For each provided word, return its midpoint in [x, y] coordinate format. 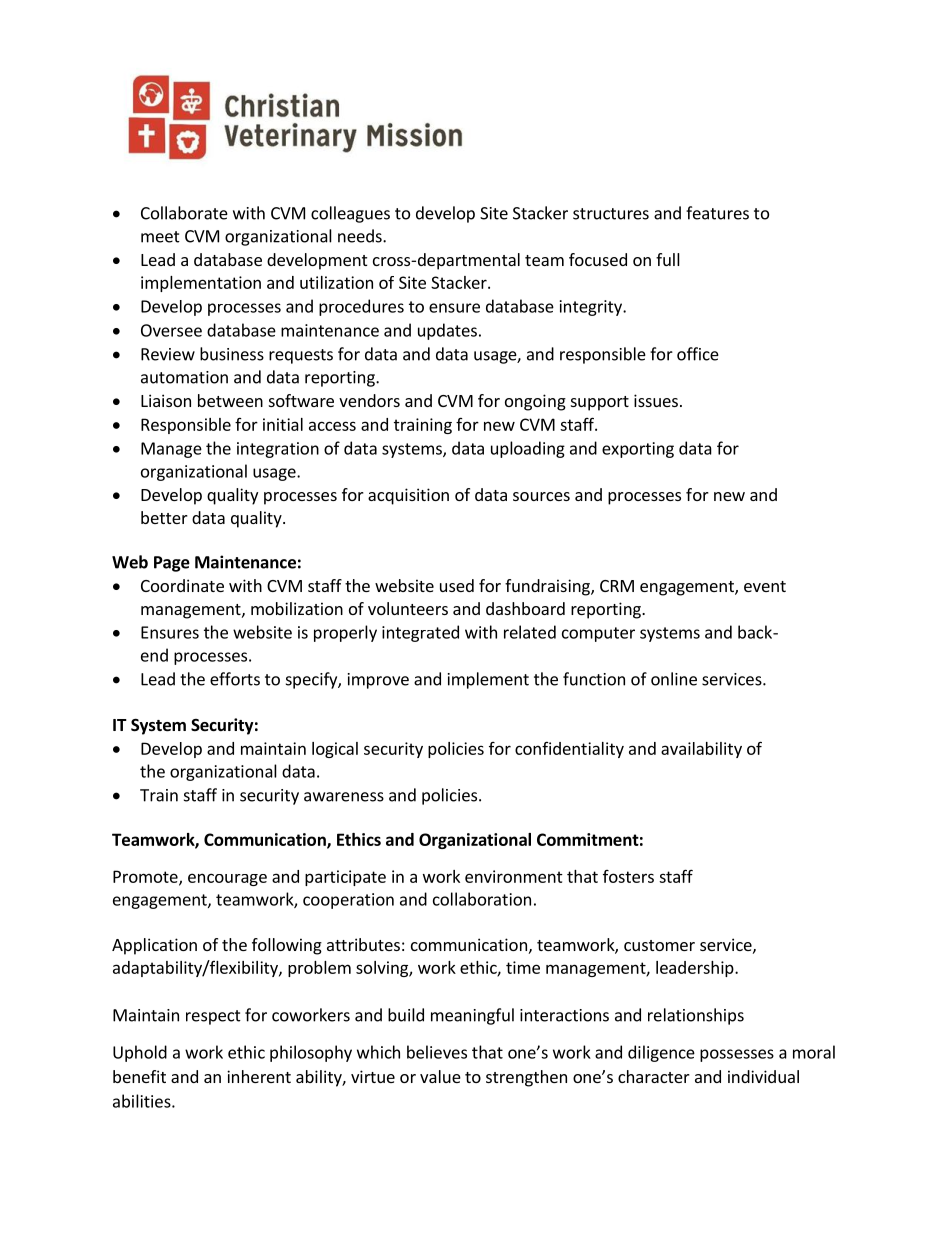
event [765, 586]
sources [541, 496]
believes [437, 1052]
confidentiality [569, 750]
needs [361, 236]
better [164, 517]
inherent [259, 1076]
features [717, 213]
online [674, 679]
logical [335, 750]
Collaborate [184, 213]
